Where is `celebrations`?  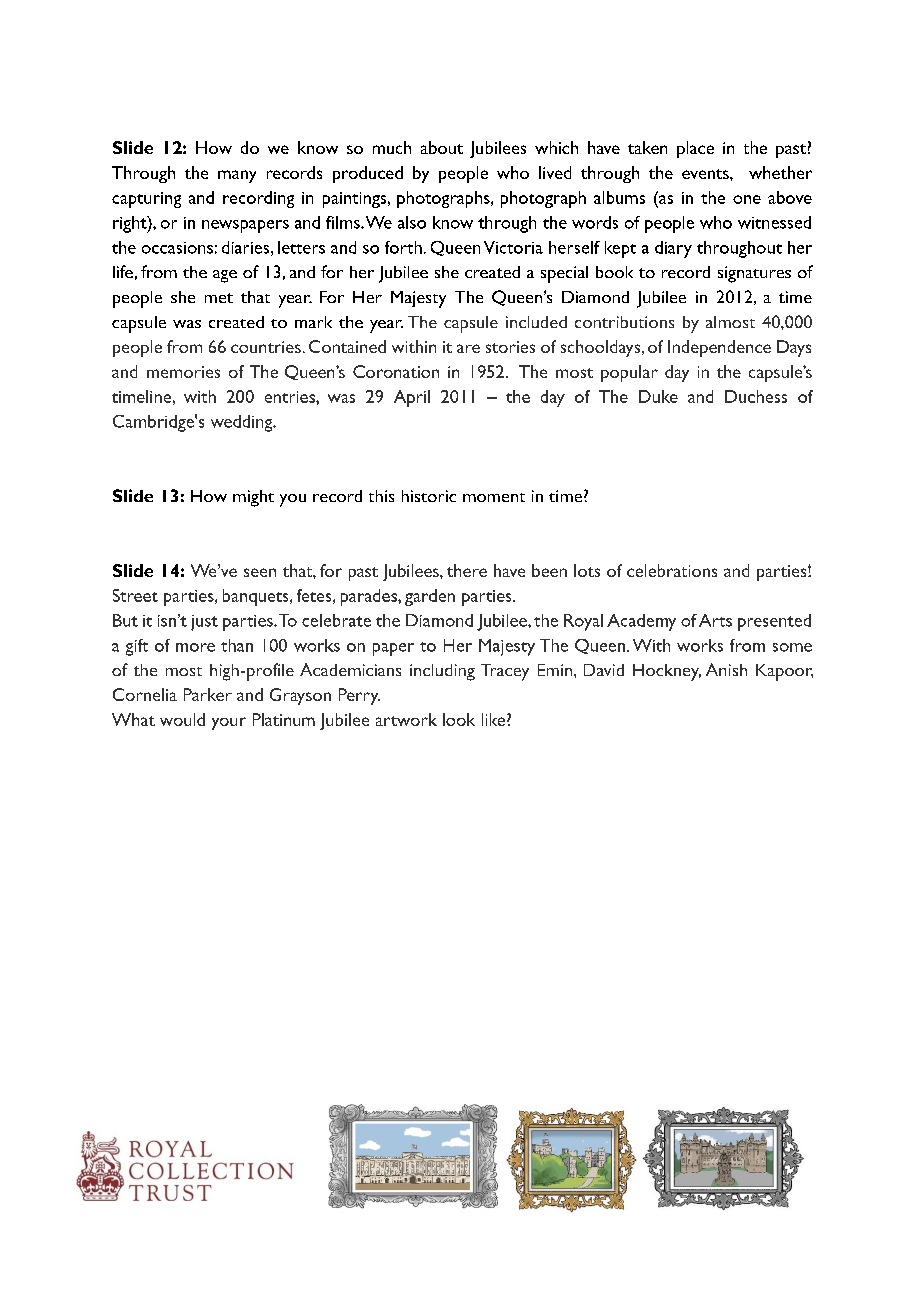
celebrations is located at coordinates (672, 570).
